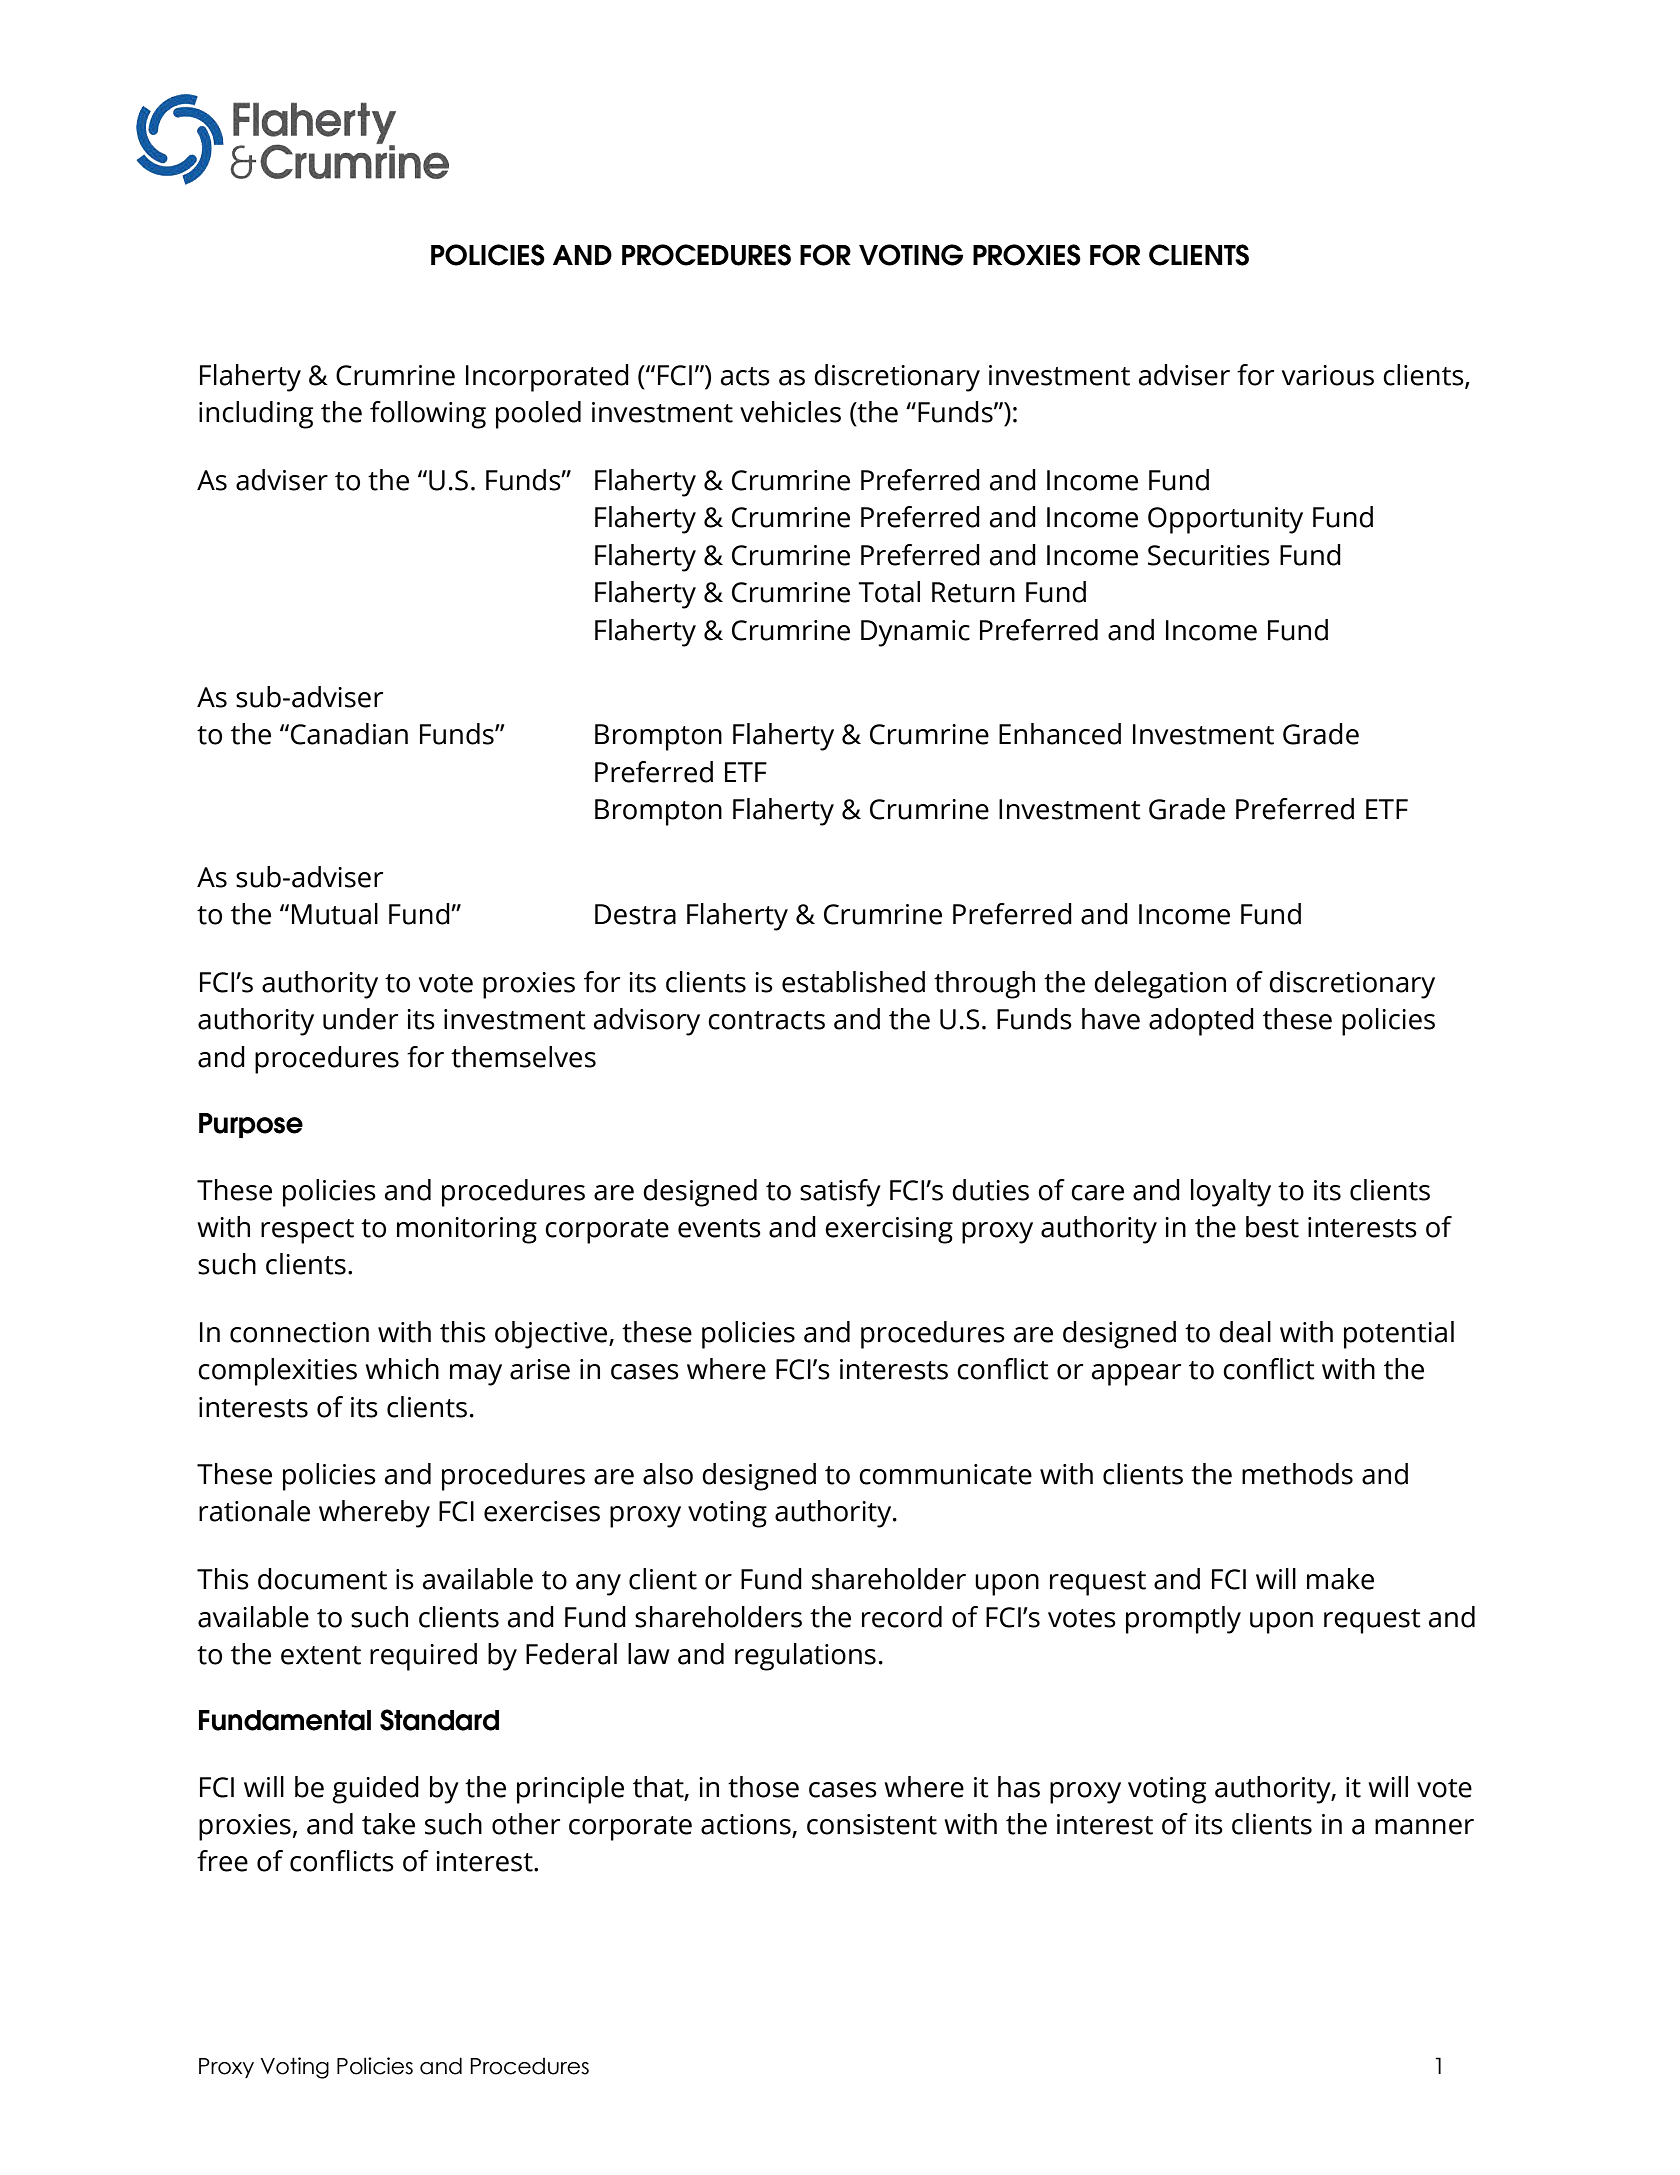 This document has height=2175, width=1680. I want to click on vehicles, so click(790, 412).
